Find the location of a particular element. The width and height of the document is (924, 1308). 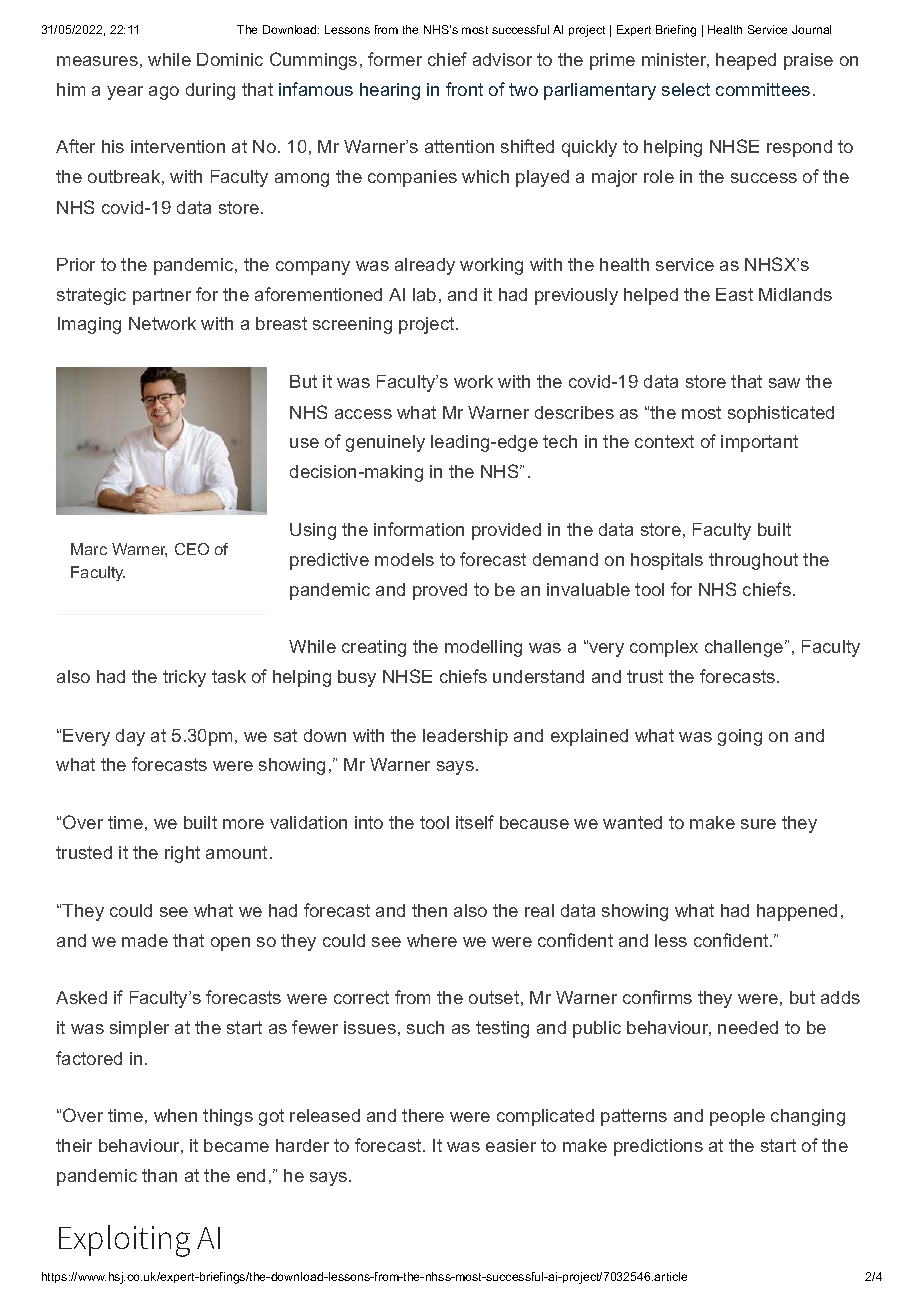

made is located at coordinates (145, 940).
